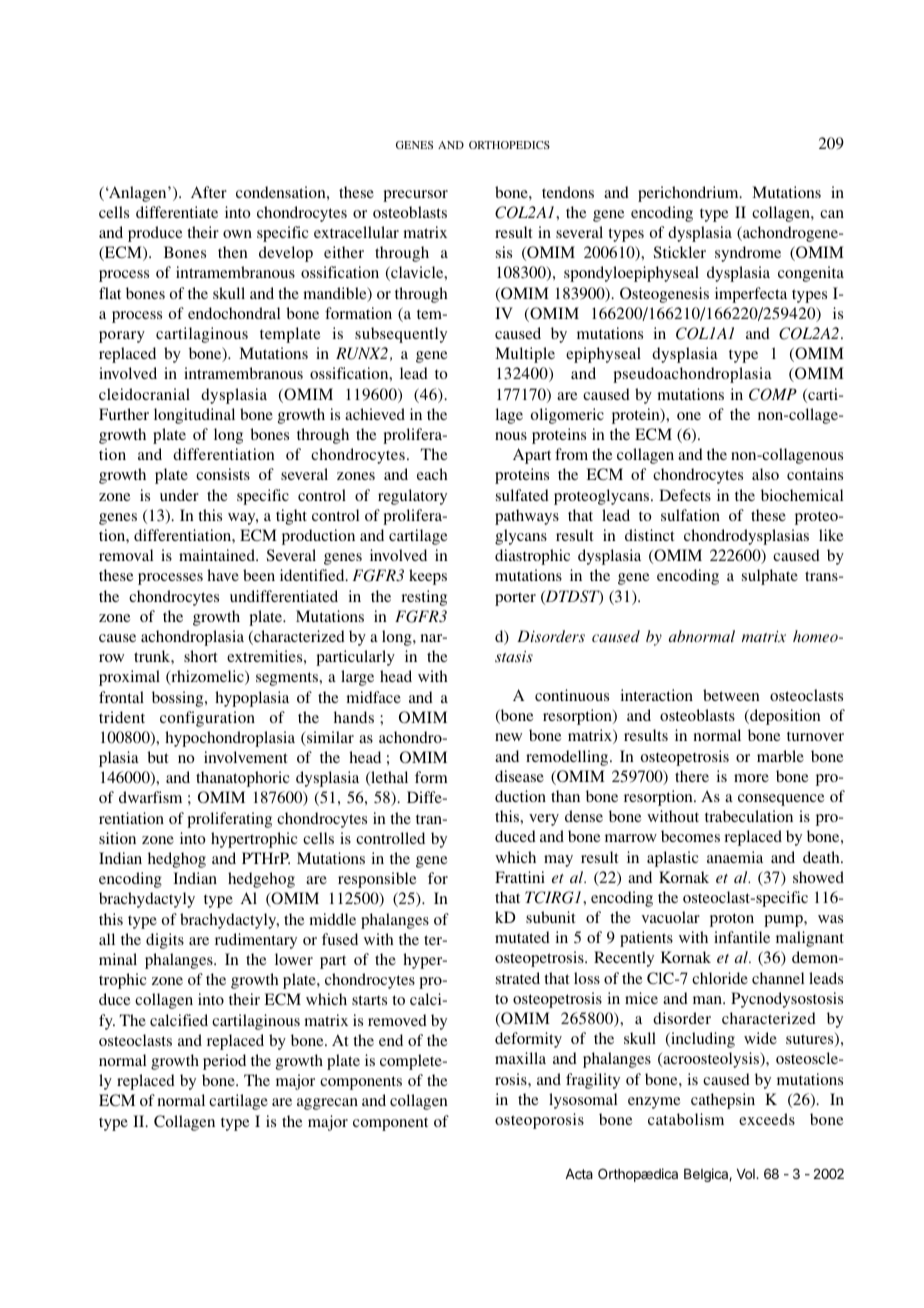  What do you see at coordinates (579, 1174) in the page?
I see `Acta` at bounding box center [579, 1174].
